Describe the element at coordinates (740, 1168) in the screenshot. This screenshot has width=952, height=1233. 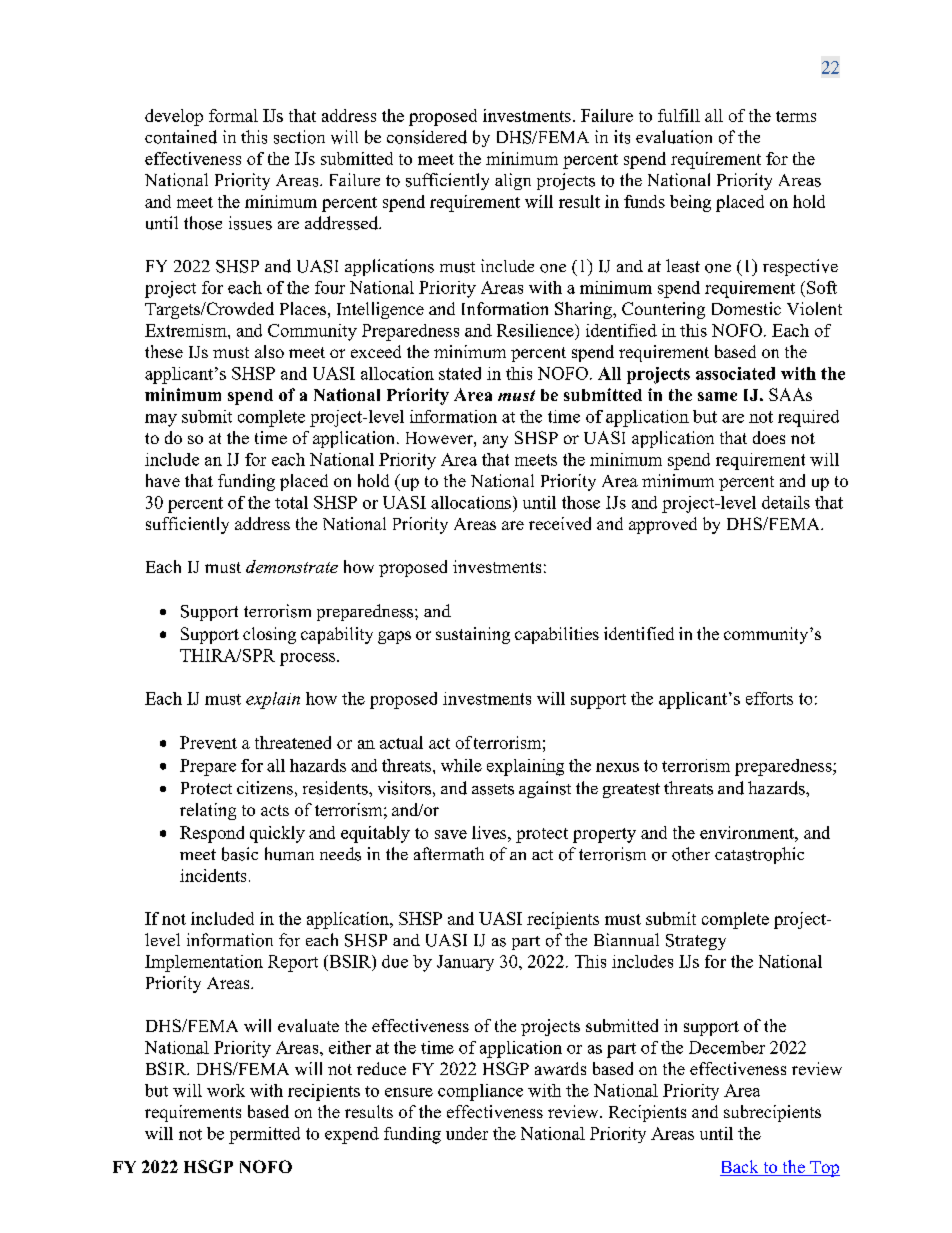
I see `Back` at that location.
